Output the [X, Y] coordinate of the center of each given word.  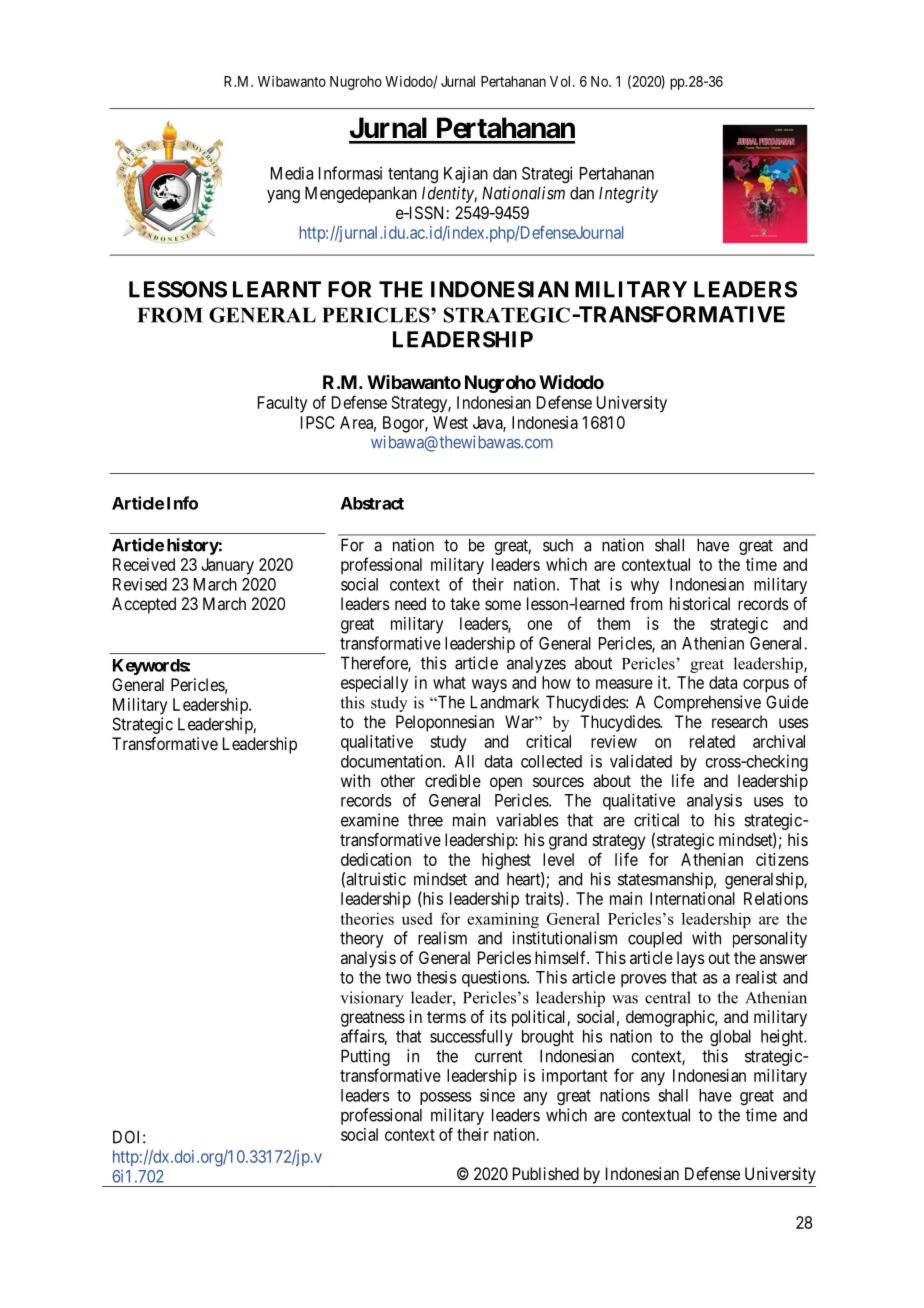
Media [292, 173]
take [465, 603]
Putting [365, 1057]
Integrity [628, 194]
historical [700, 603]
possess [446, 1098]
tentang [413, 175]
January [227, 566]
